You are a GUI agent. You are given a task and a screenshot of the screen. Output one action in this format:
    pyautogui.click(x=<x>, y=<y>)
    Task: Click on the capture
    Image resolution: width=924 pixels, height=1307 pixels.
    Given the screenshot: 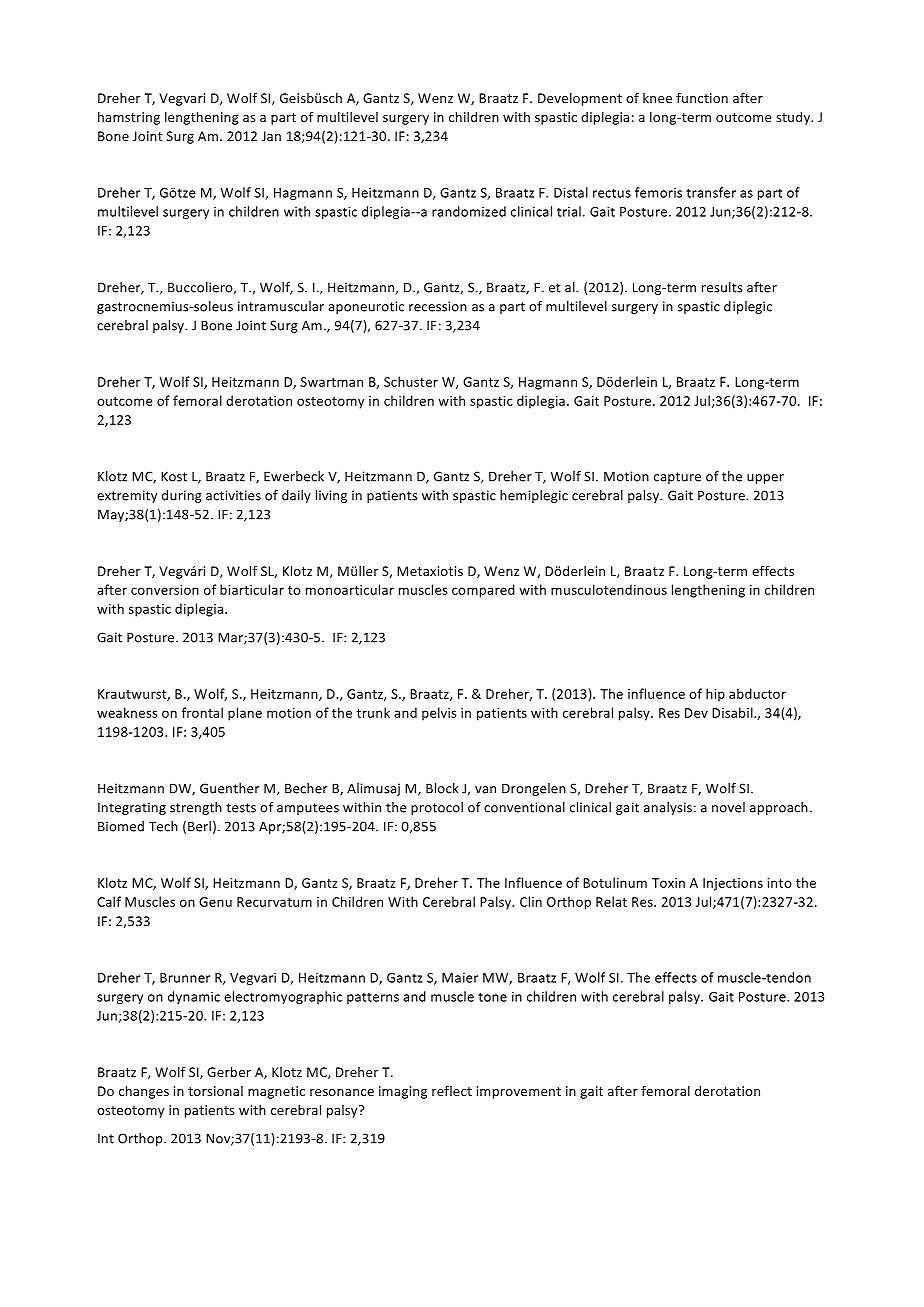 What is the action you would take?
    pyautogui.click(x=677, y=478)
